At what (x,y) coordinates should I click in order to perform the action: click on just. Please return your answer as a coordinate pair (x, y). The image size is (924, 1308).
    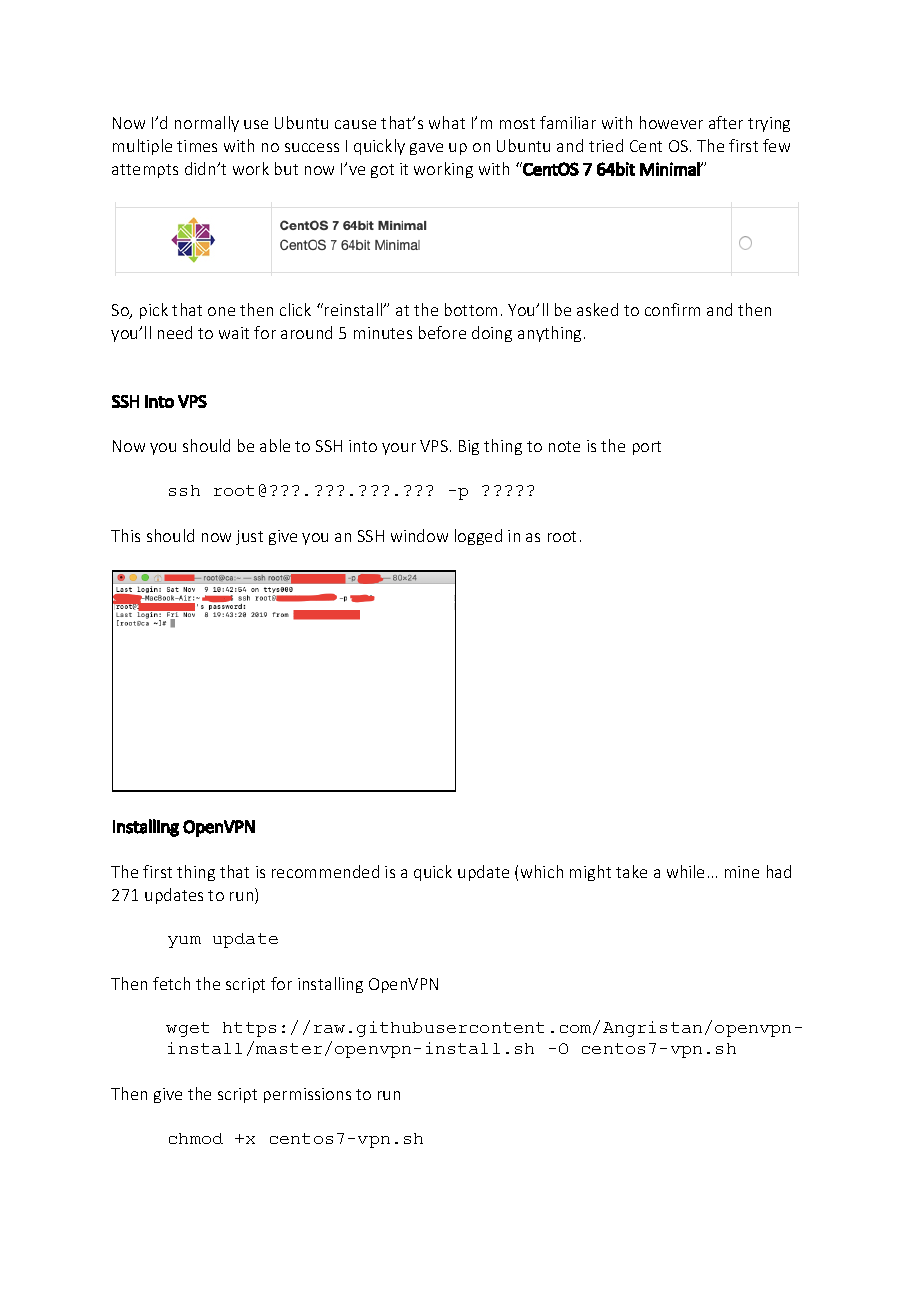
    Looking at the image, I should click on (249, 537).
